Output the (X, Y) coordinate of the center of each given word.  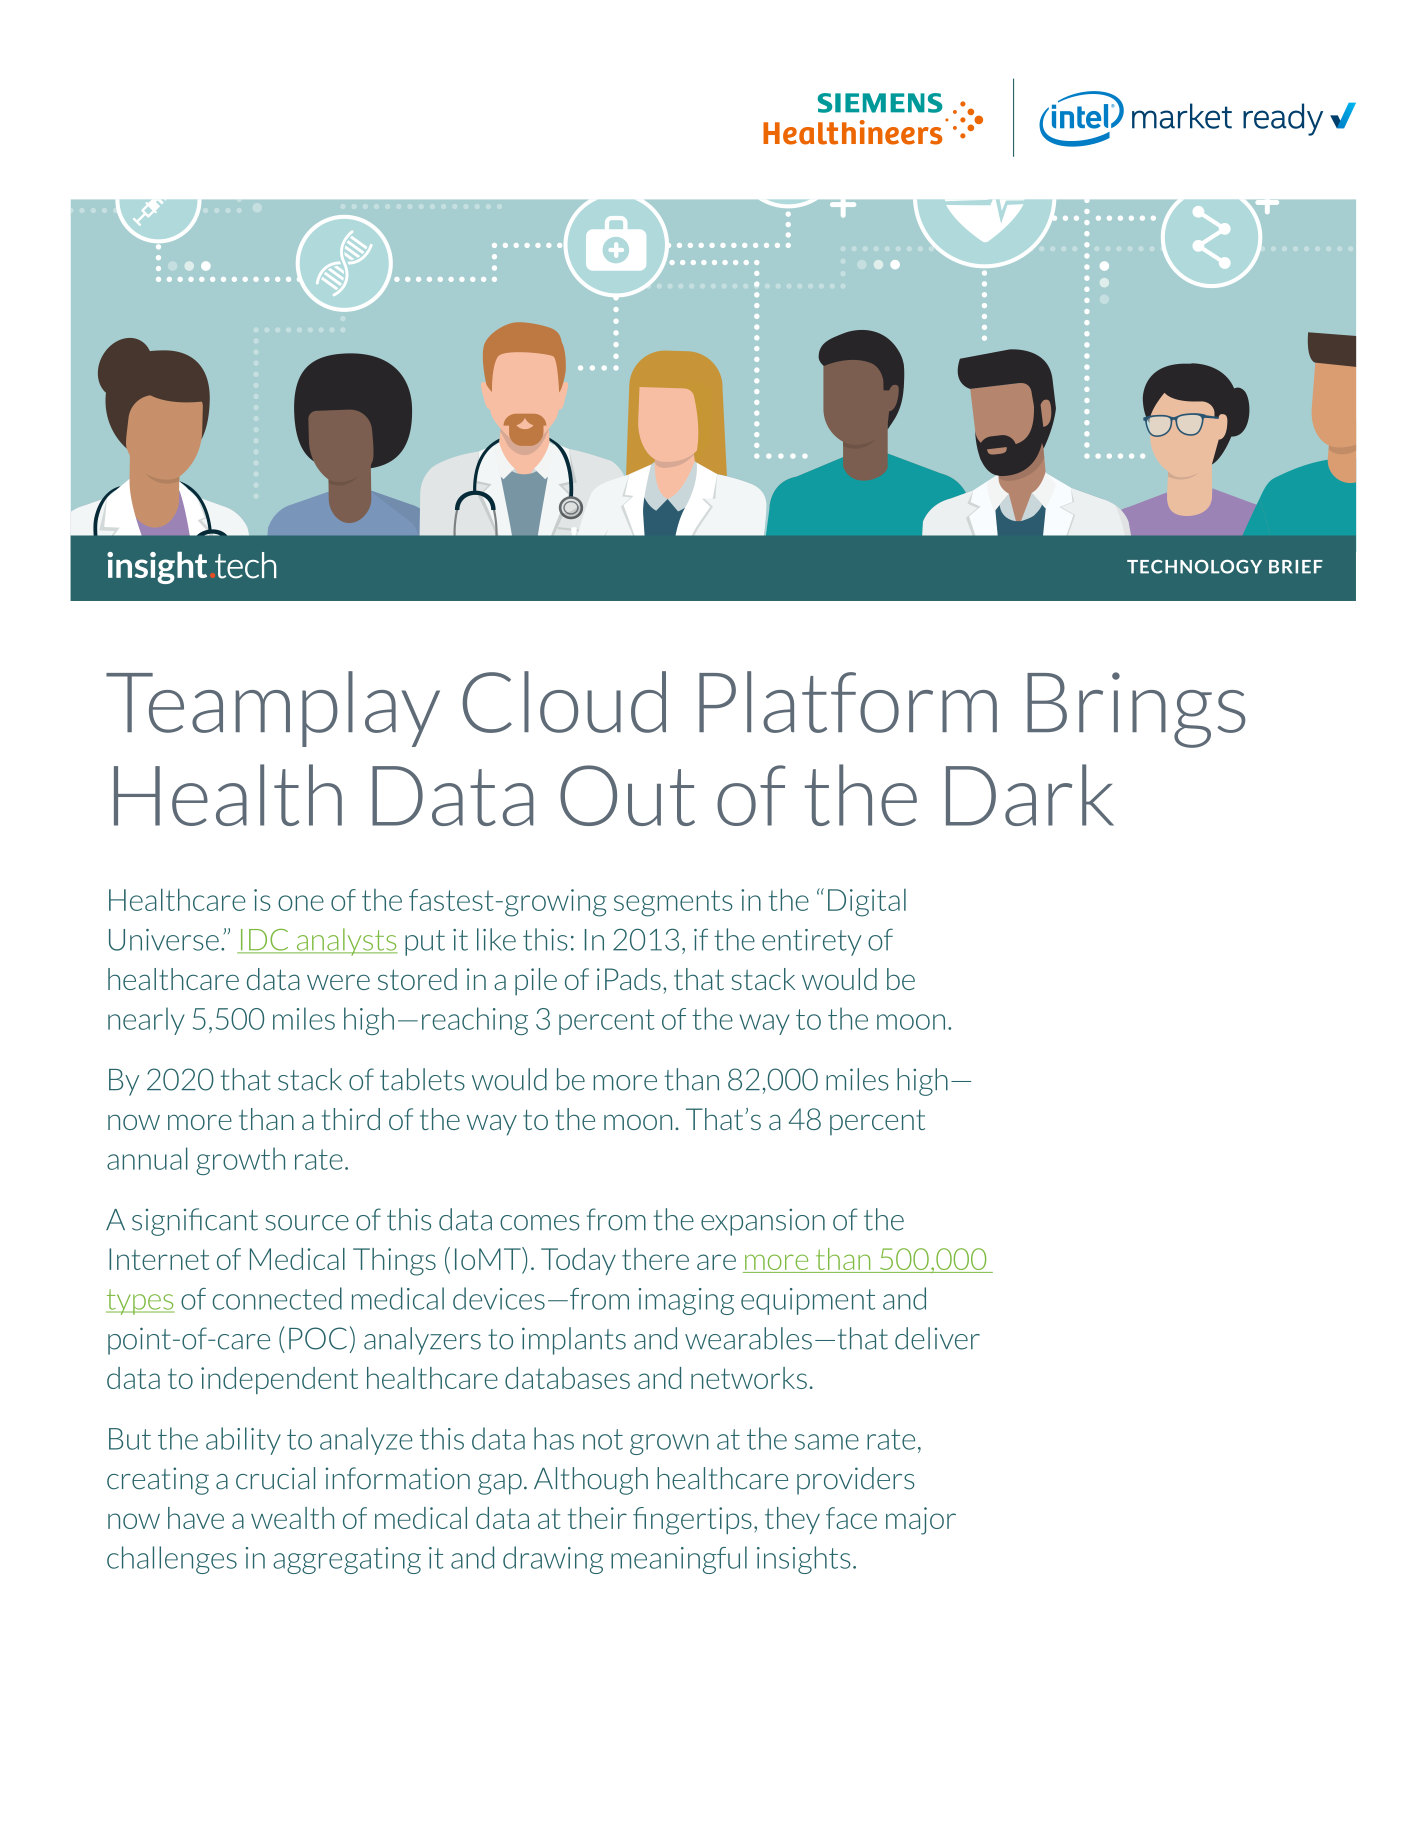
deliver (937, 1338)
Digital (867, 903)
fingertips (692, 1521)
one (301, 903)
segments (673, 903)
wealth (292, 1518)
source (307, 1223)
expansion (763, 1222)
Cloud (564, 702)
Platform (848, 702)
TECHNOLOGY (1194, 567)
